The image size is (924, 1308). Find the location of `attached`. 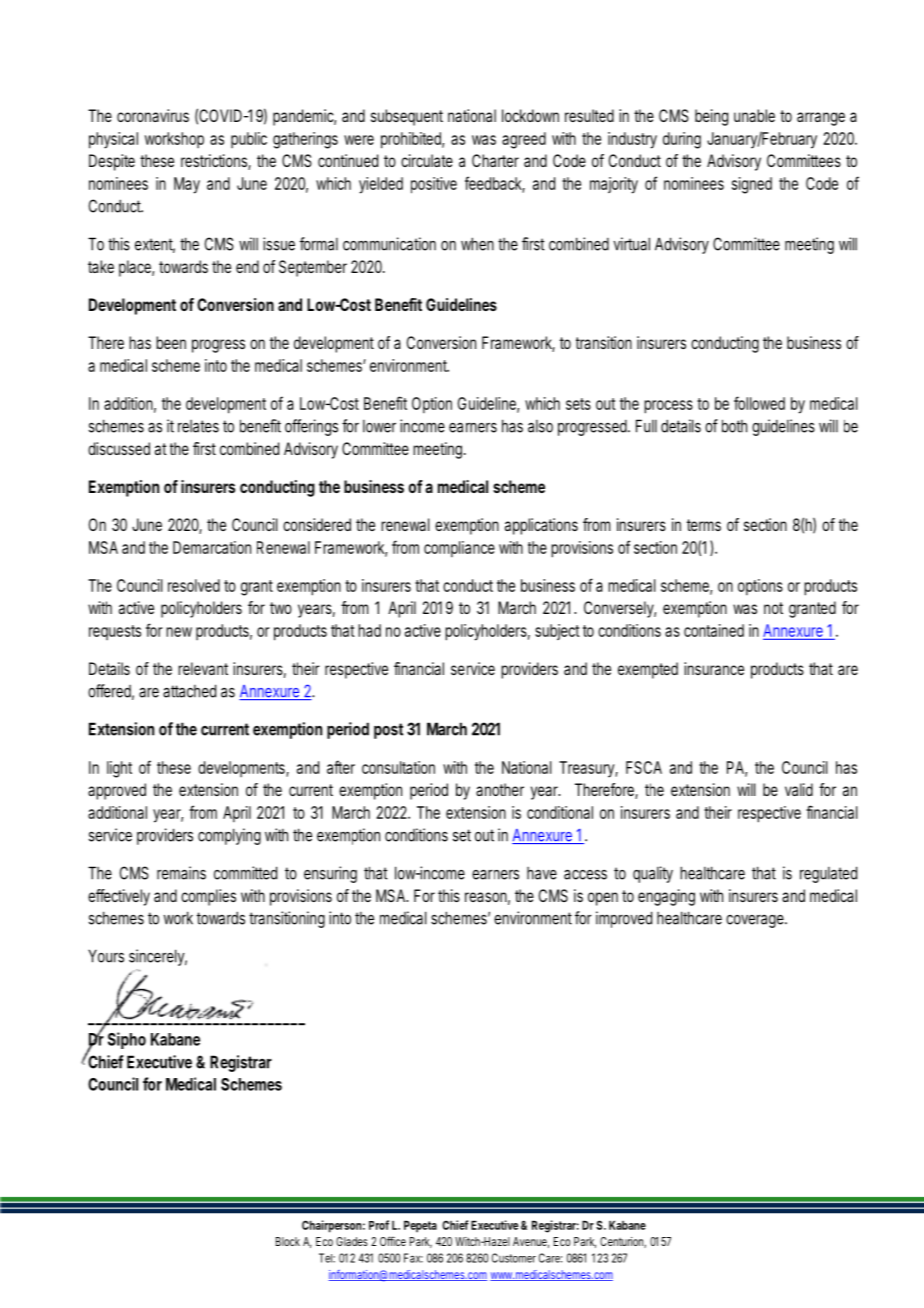

attached is located at coordinates (189, 691).
